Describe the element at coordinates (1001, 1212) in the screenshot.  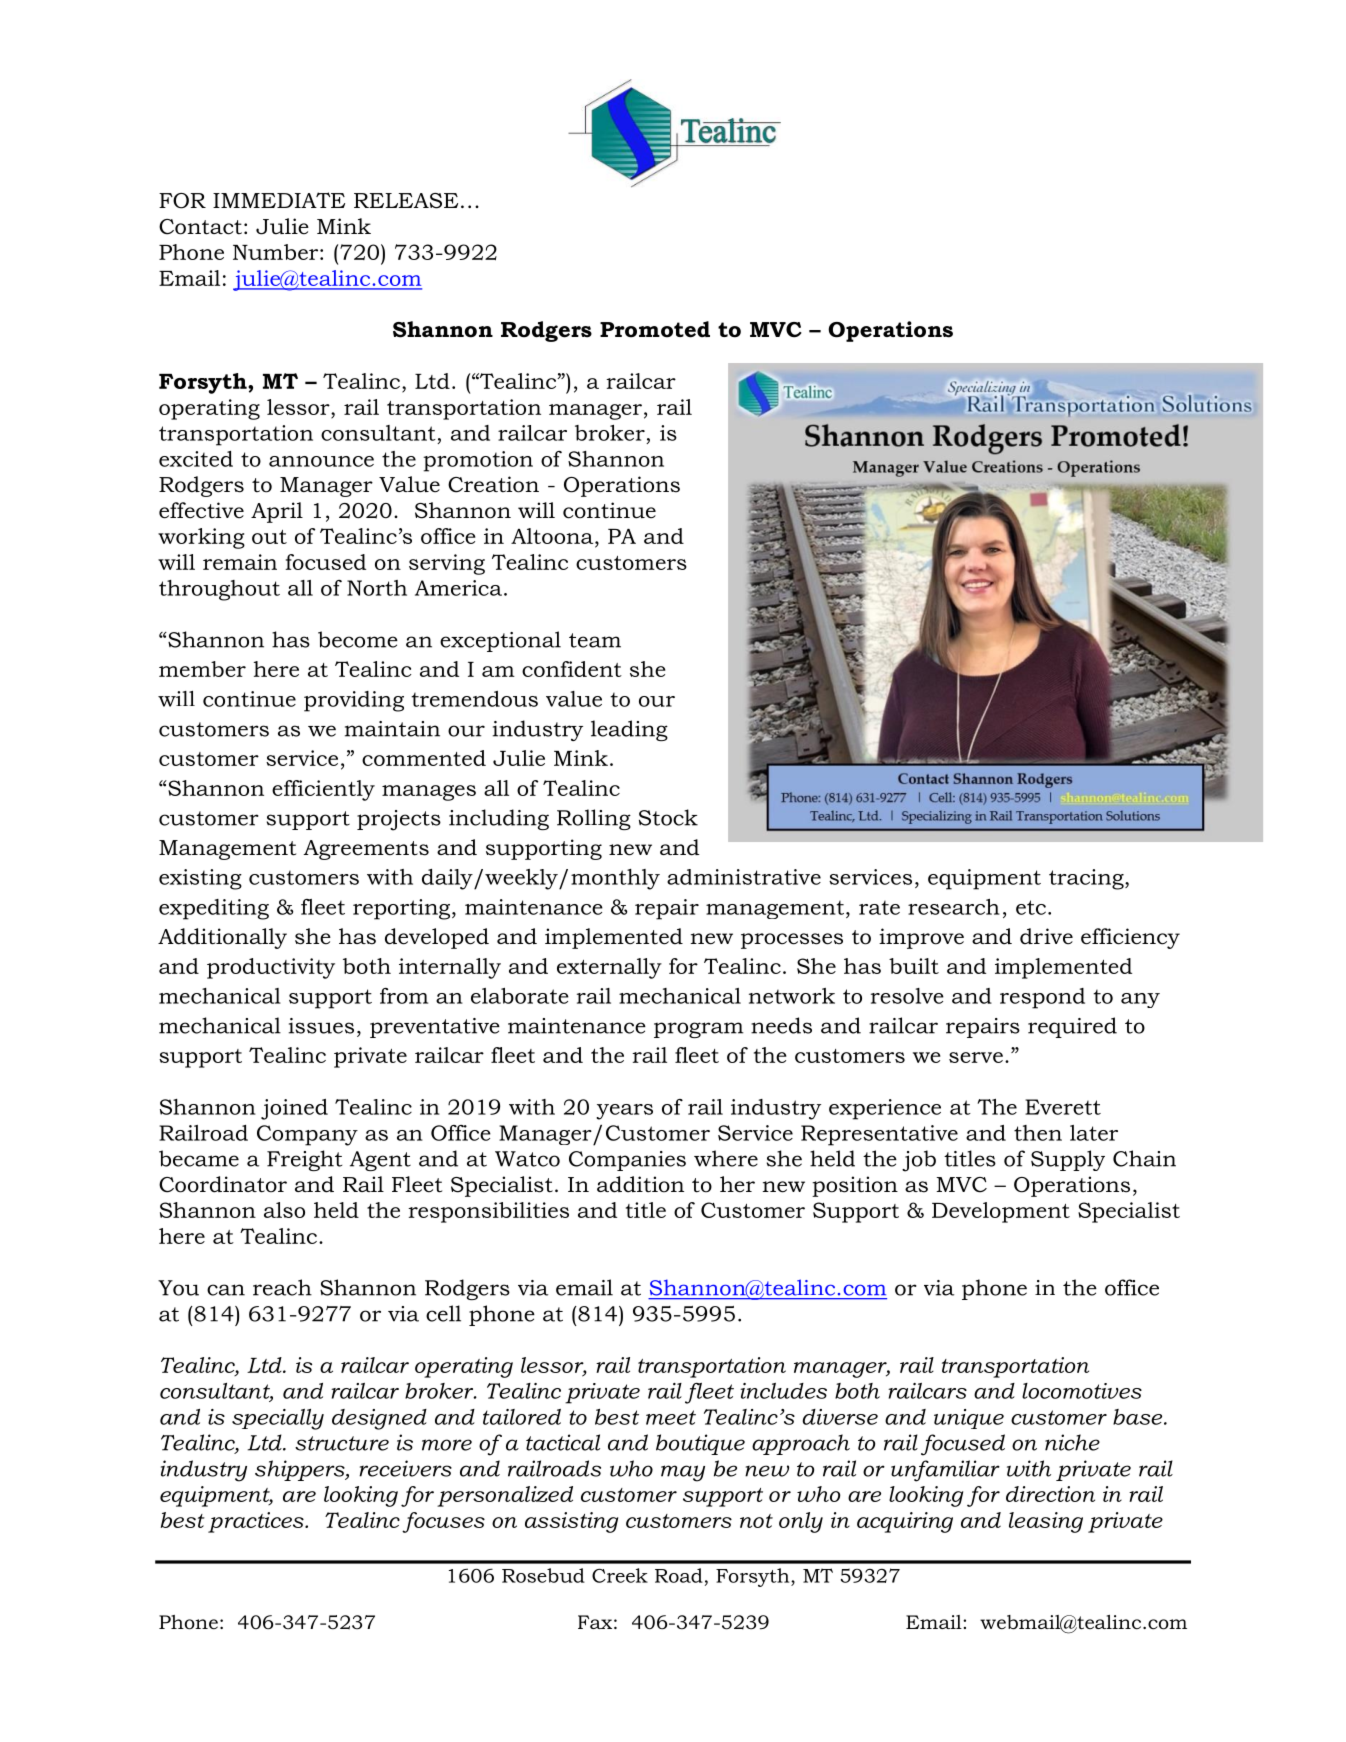
I see `Development` at that location.
